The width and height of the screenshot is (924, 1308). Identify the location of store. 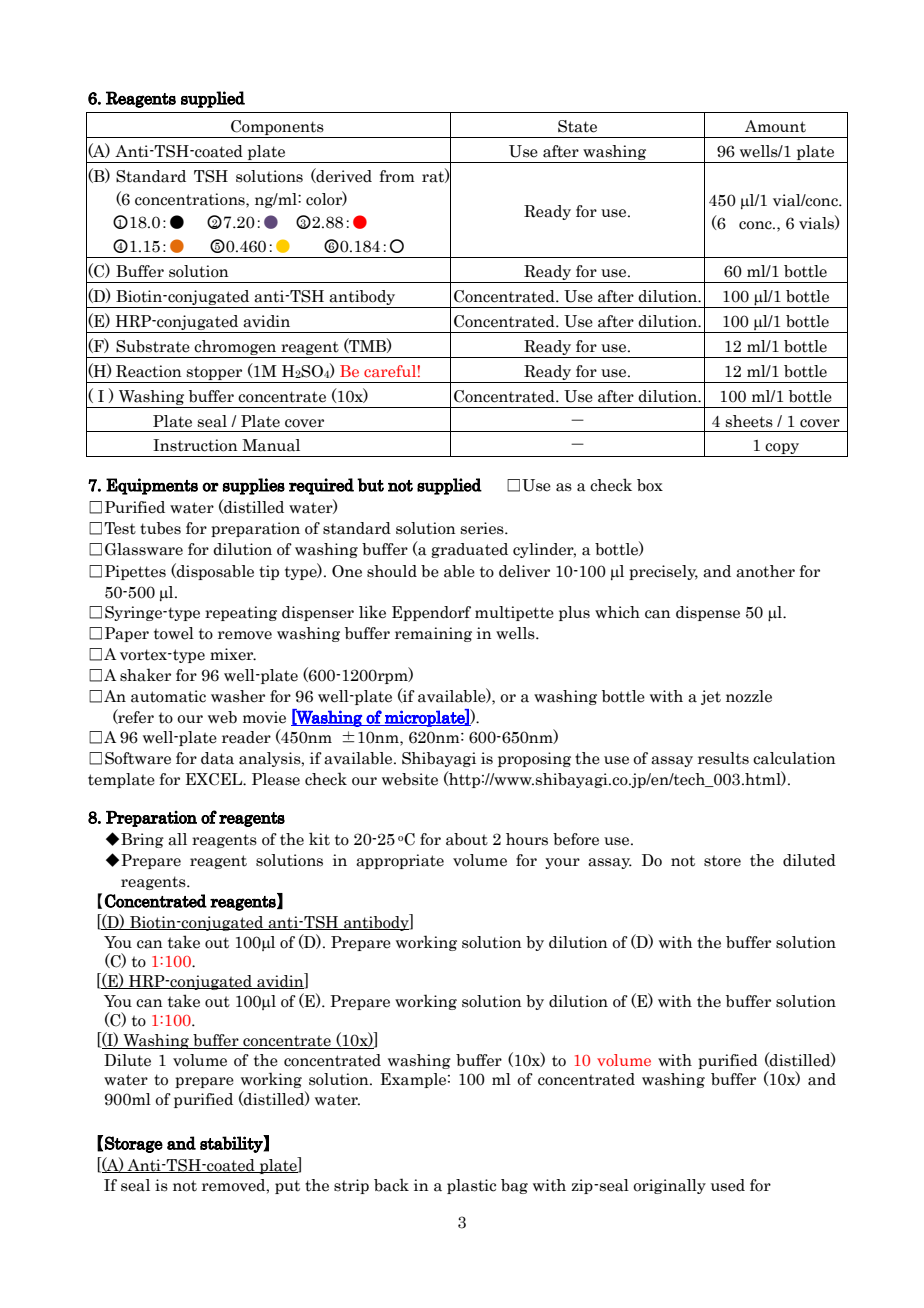
(722, 861).
